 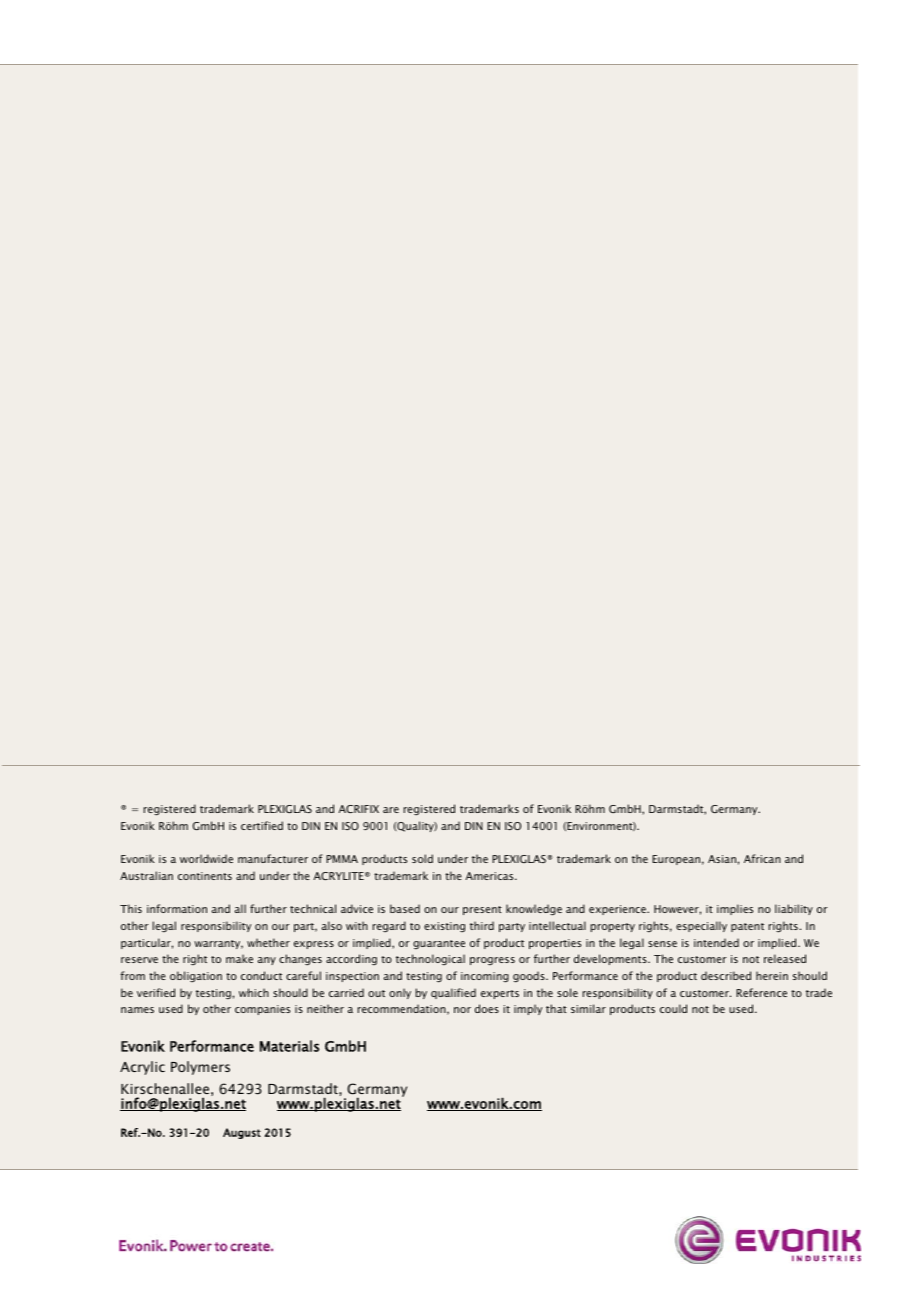 What do you see at coordinates (262, 825) in the page?
I see `certified` at bounding box center [262, 825].
